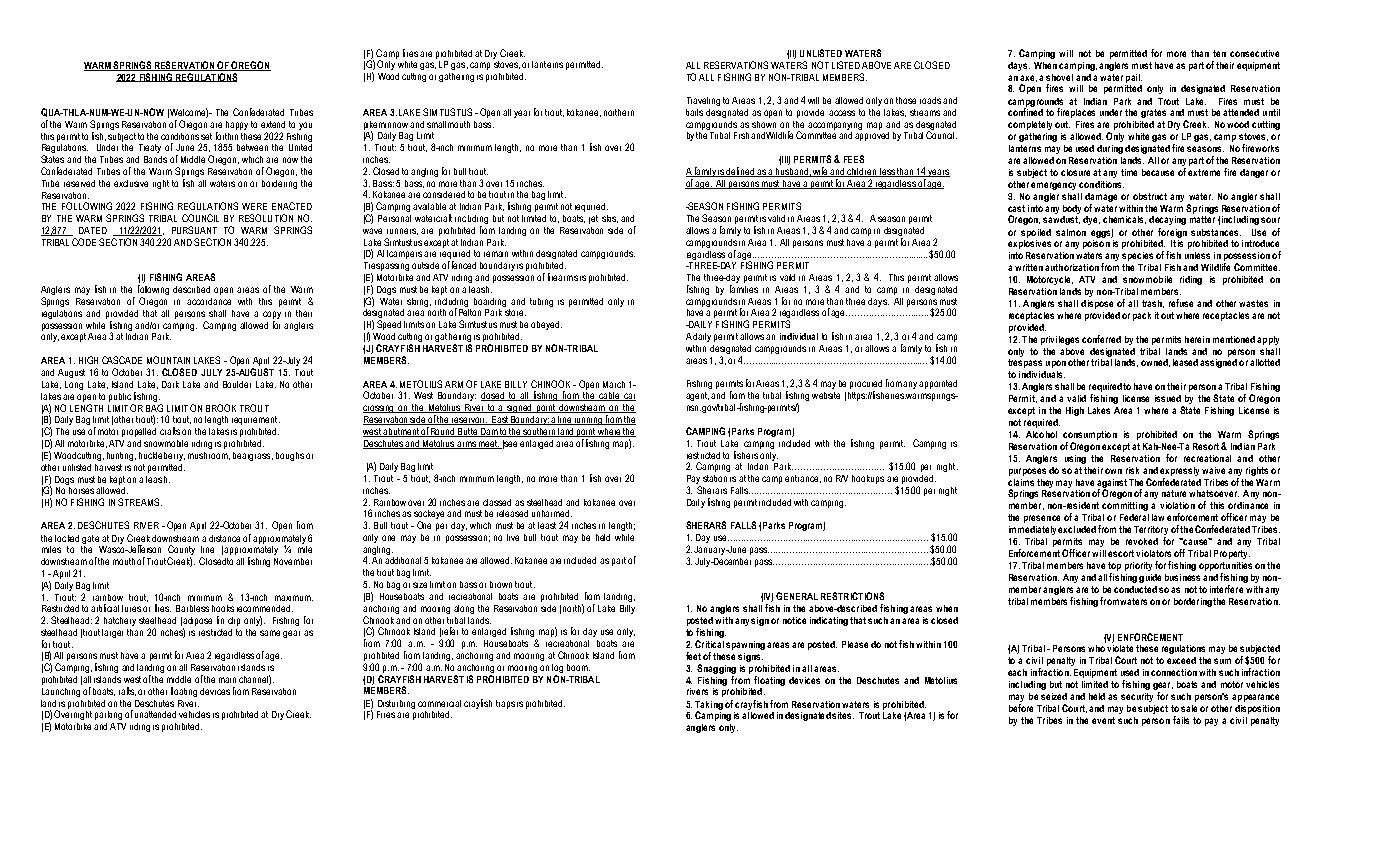 This image has height=850, width=1400. I want to click on pack, so click(1142, 316).
